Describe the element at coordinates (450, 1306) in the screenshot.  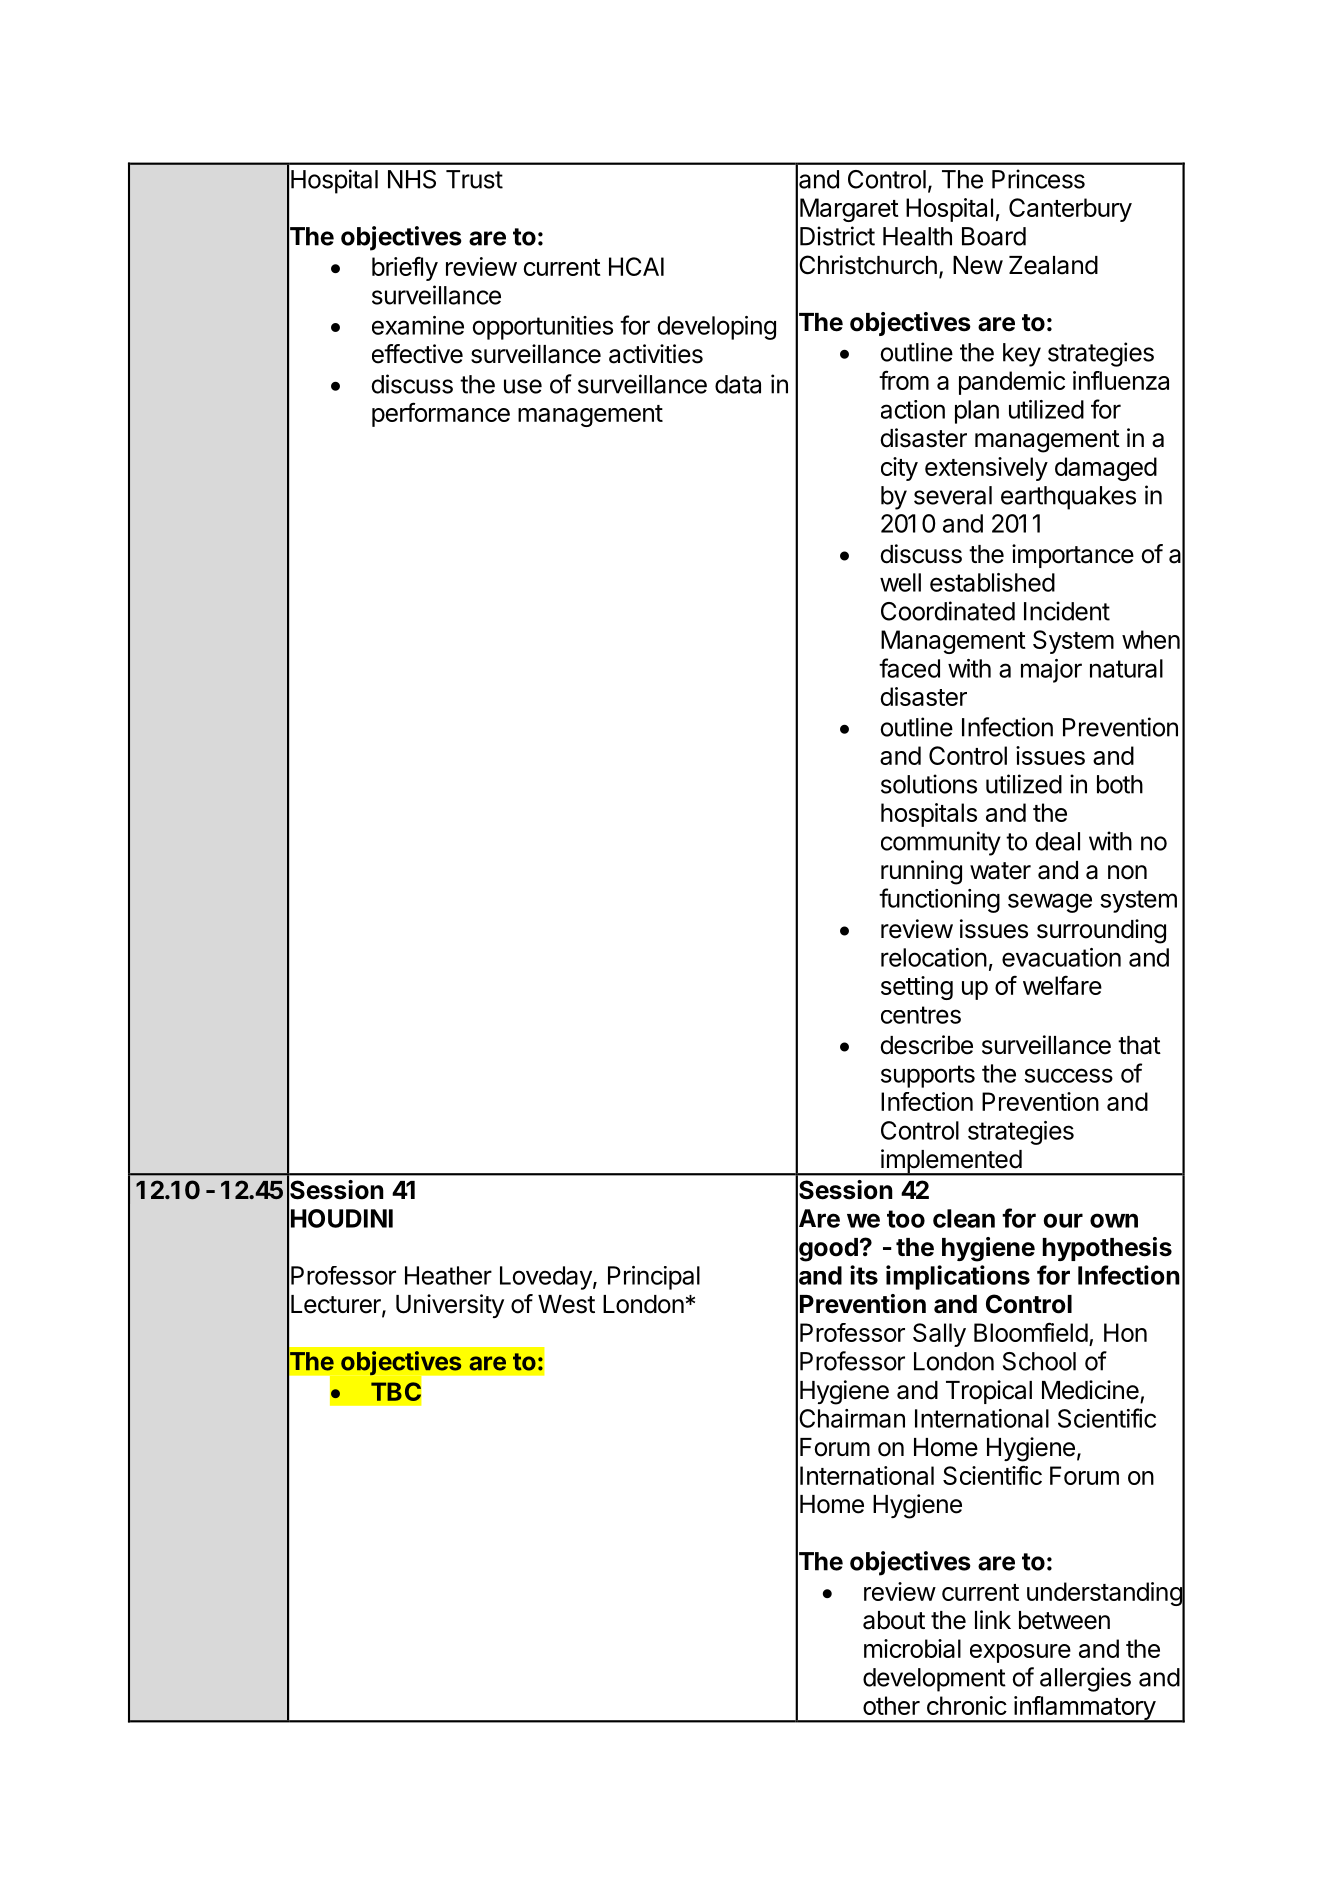
I see `University` at that location.
